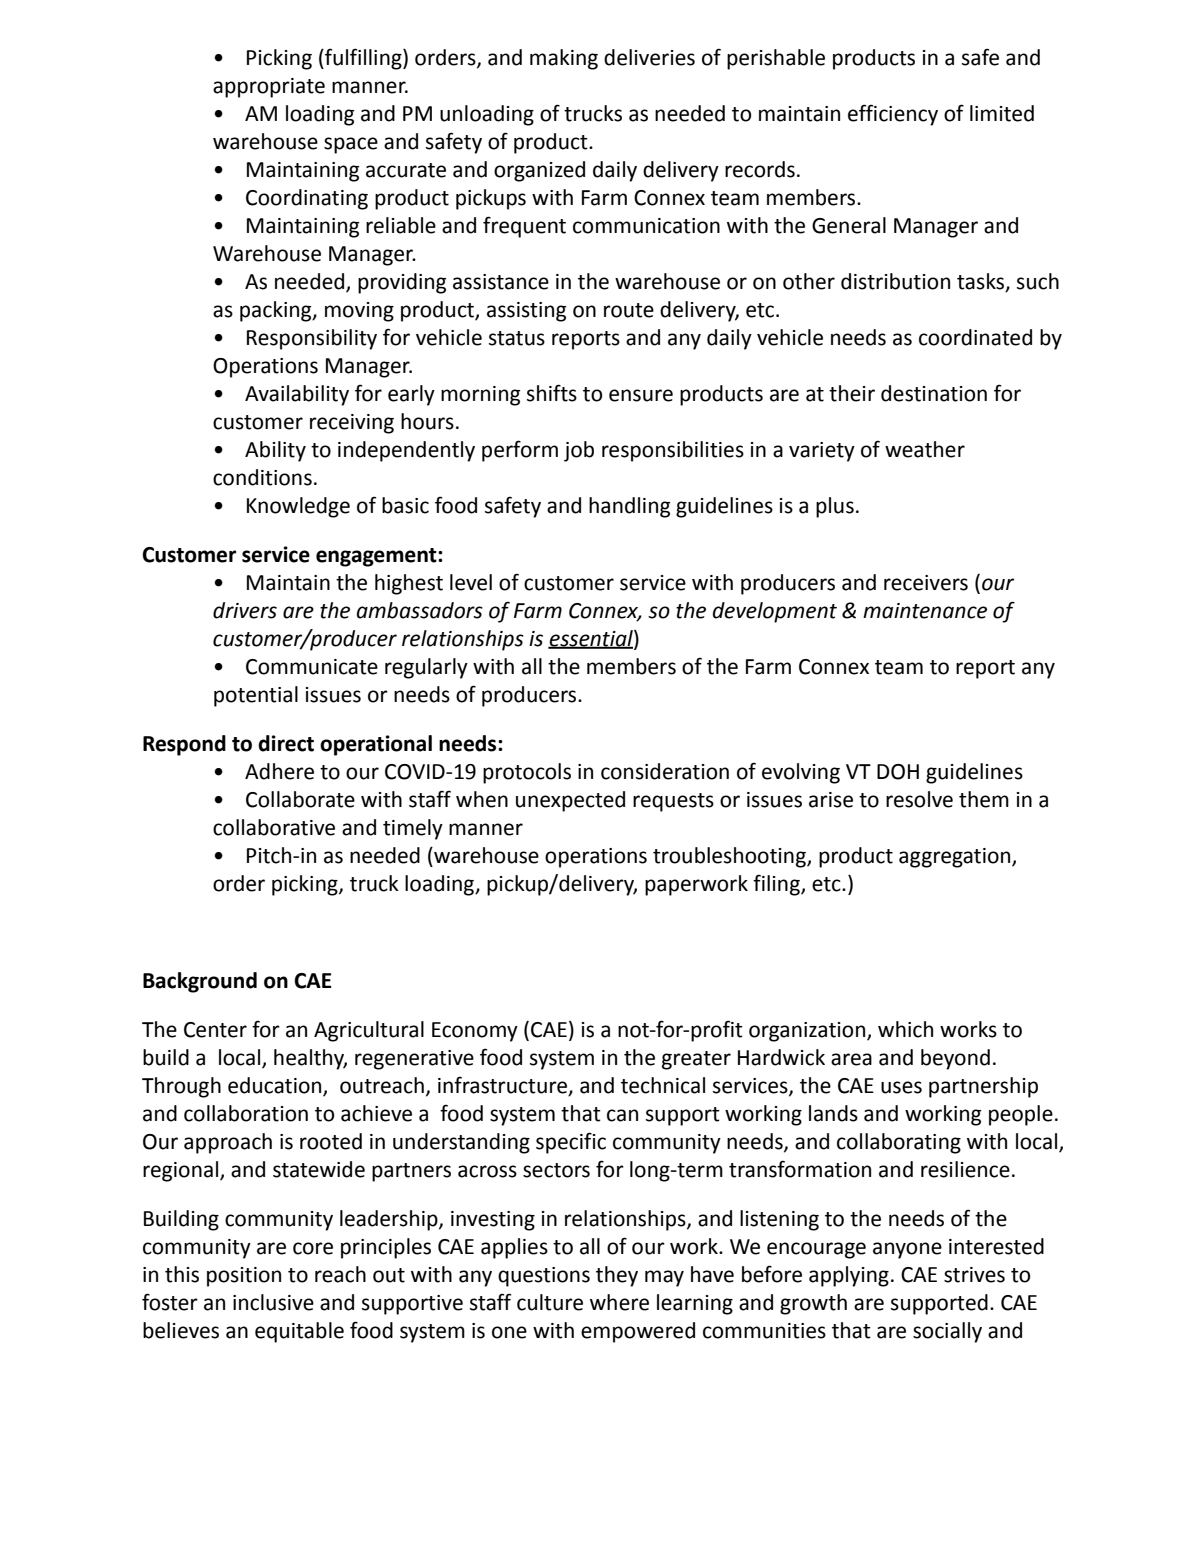 This image has height=1557, width=1203. I want to click on consideration, so click(665, 771).
